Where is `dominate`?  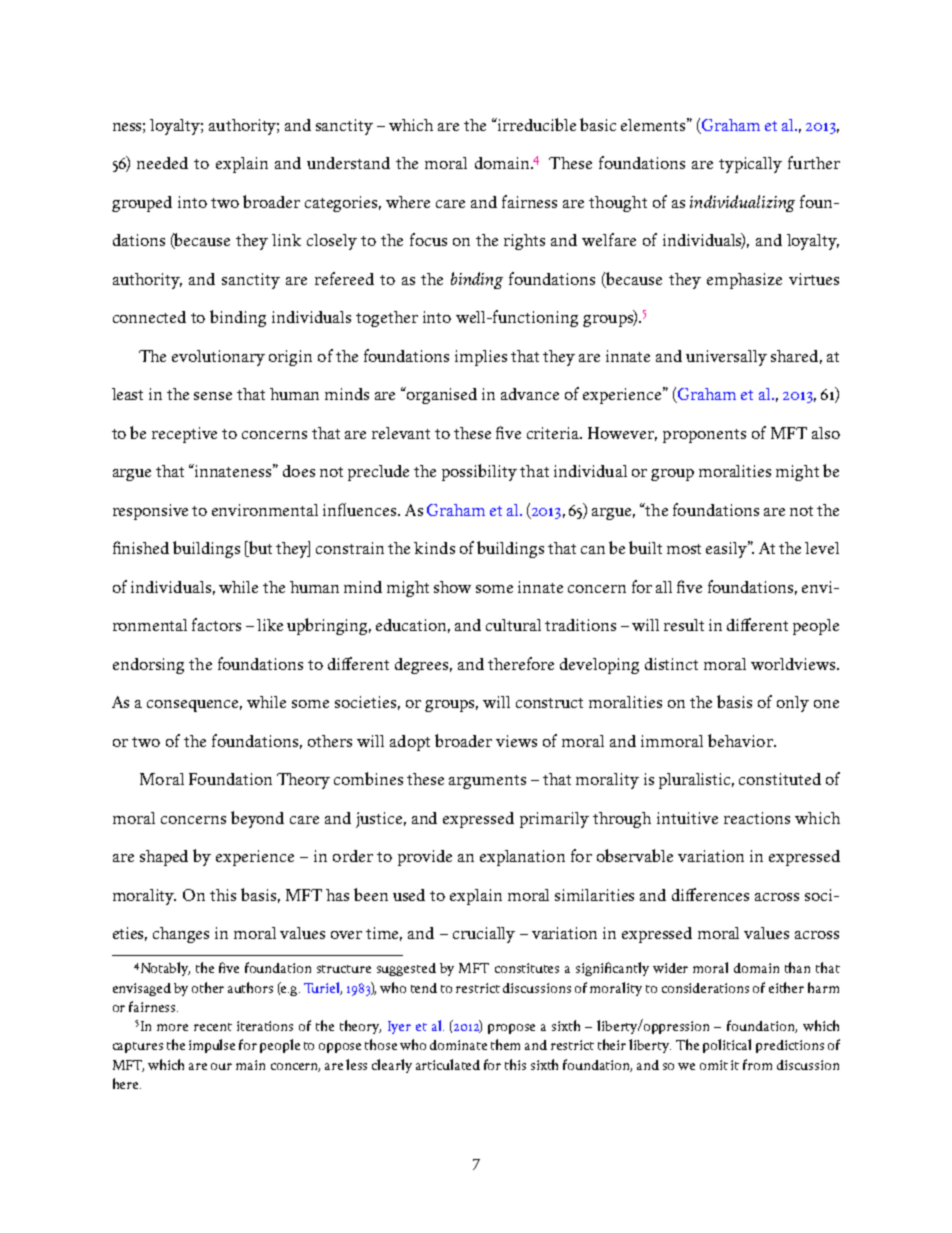 dominate is located at coordinates (458, 1045).
